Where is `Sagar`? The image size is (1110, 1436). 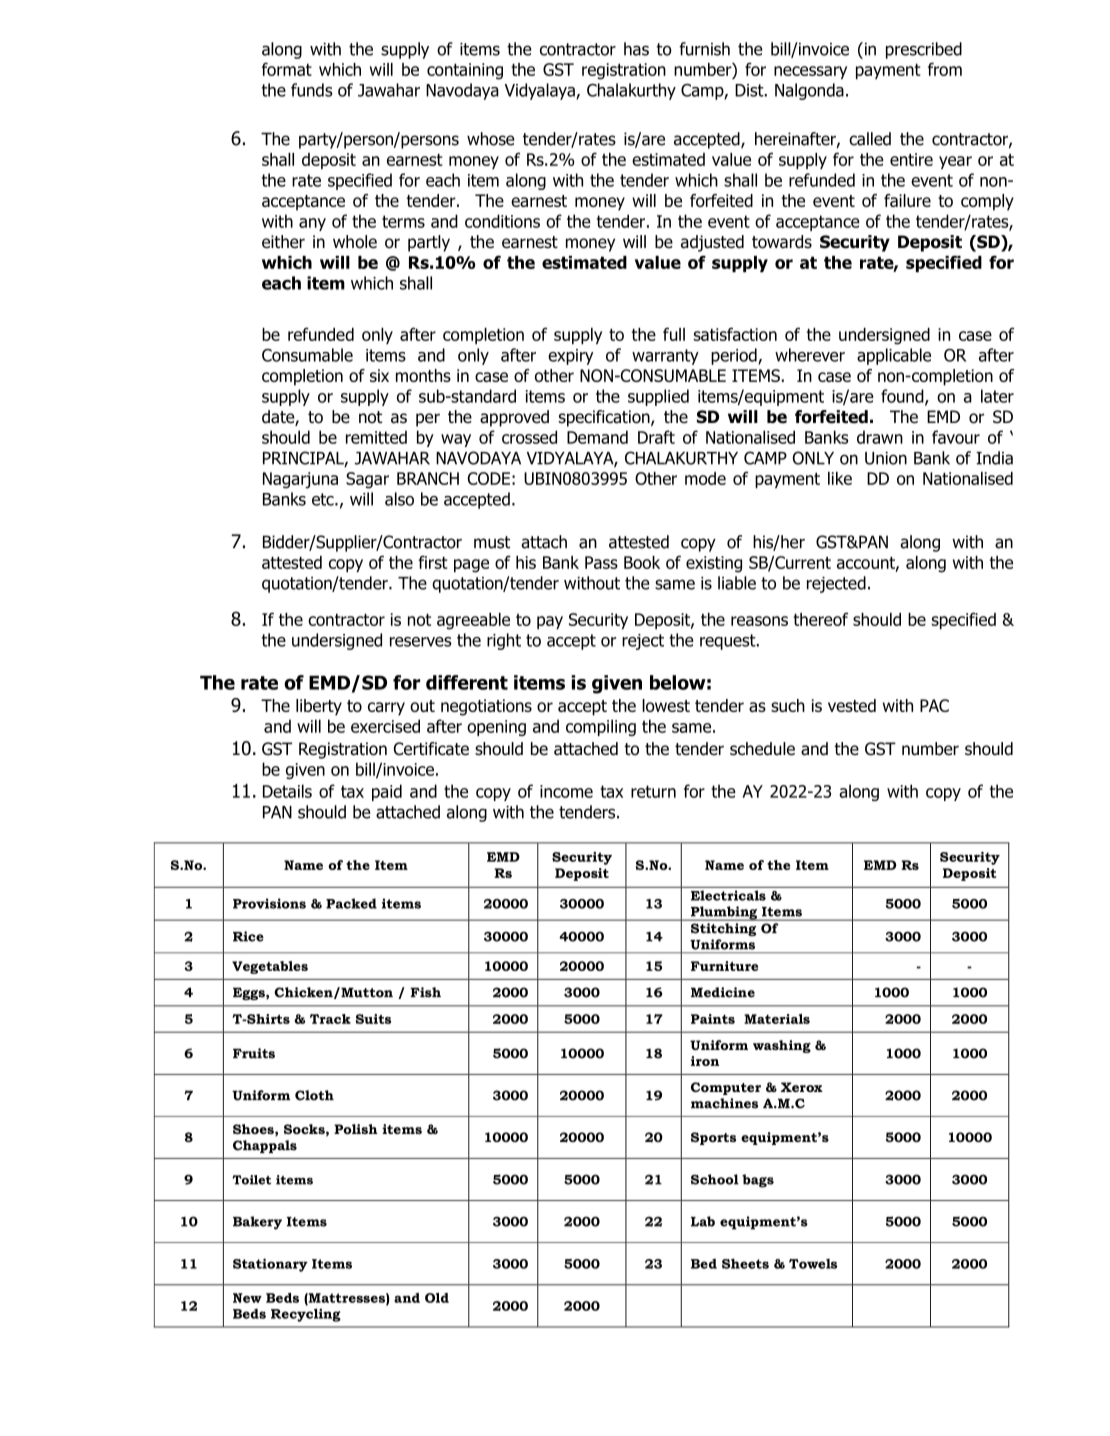 Sagar is located at coordinates (367, 480).
